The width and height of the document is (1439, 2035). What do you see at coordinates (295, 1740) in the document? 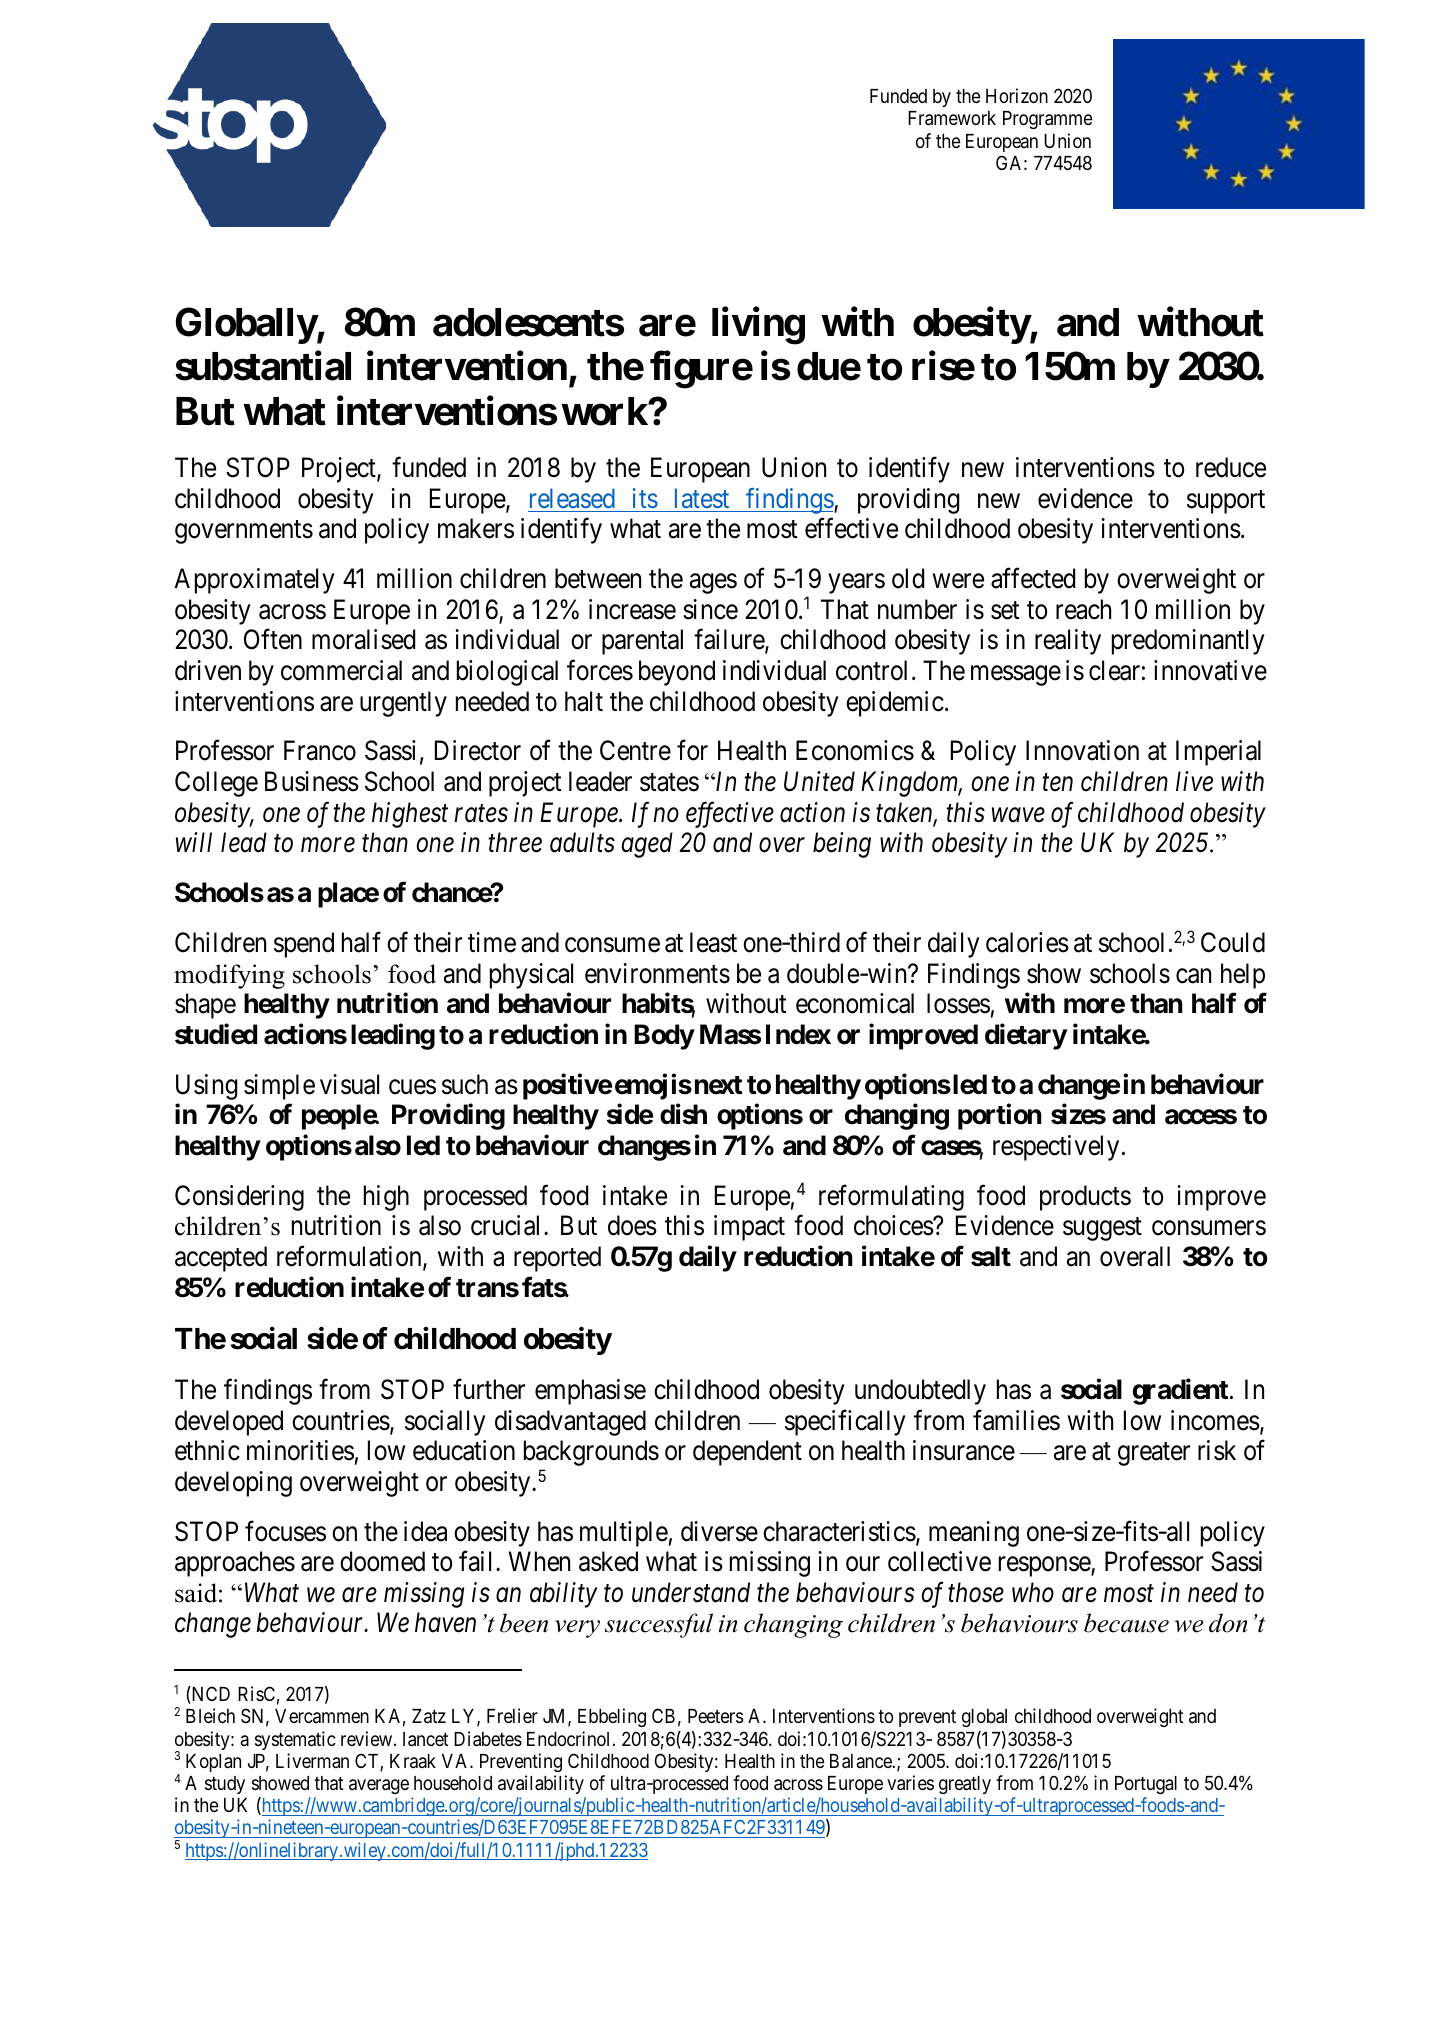
I see `systematic` at bounding box center [295, 1740].
